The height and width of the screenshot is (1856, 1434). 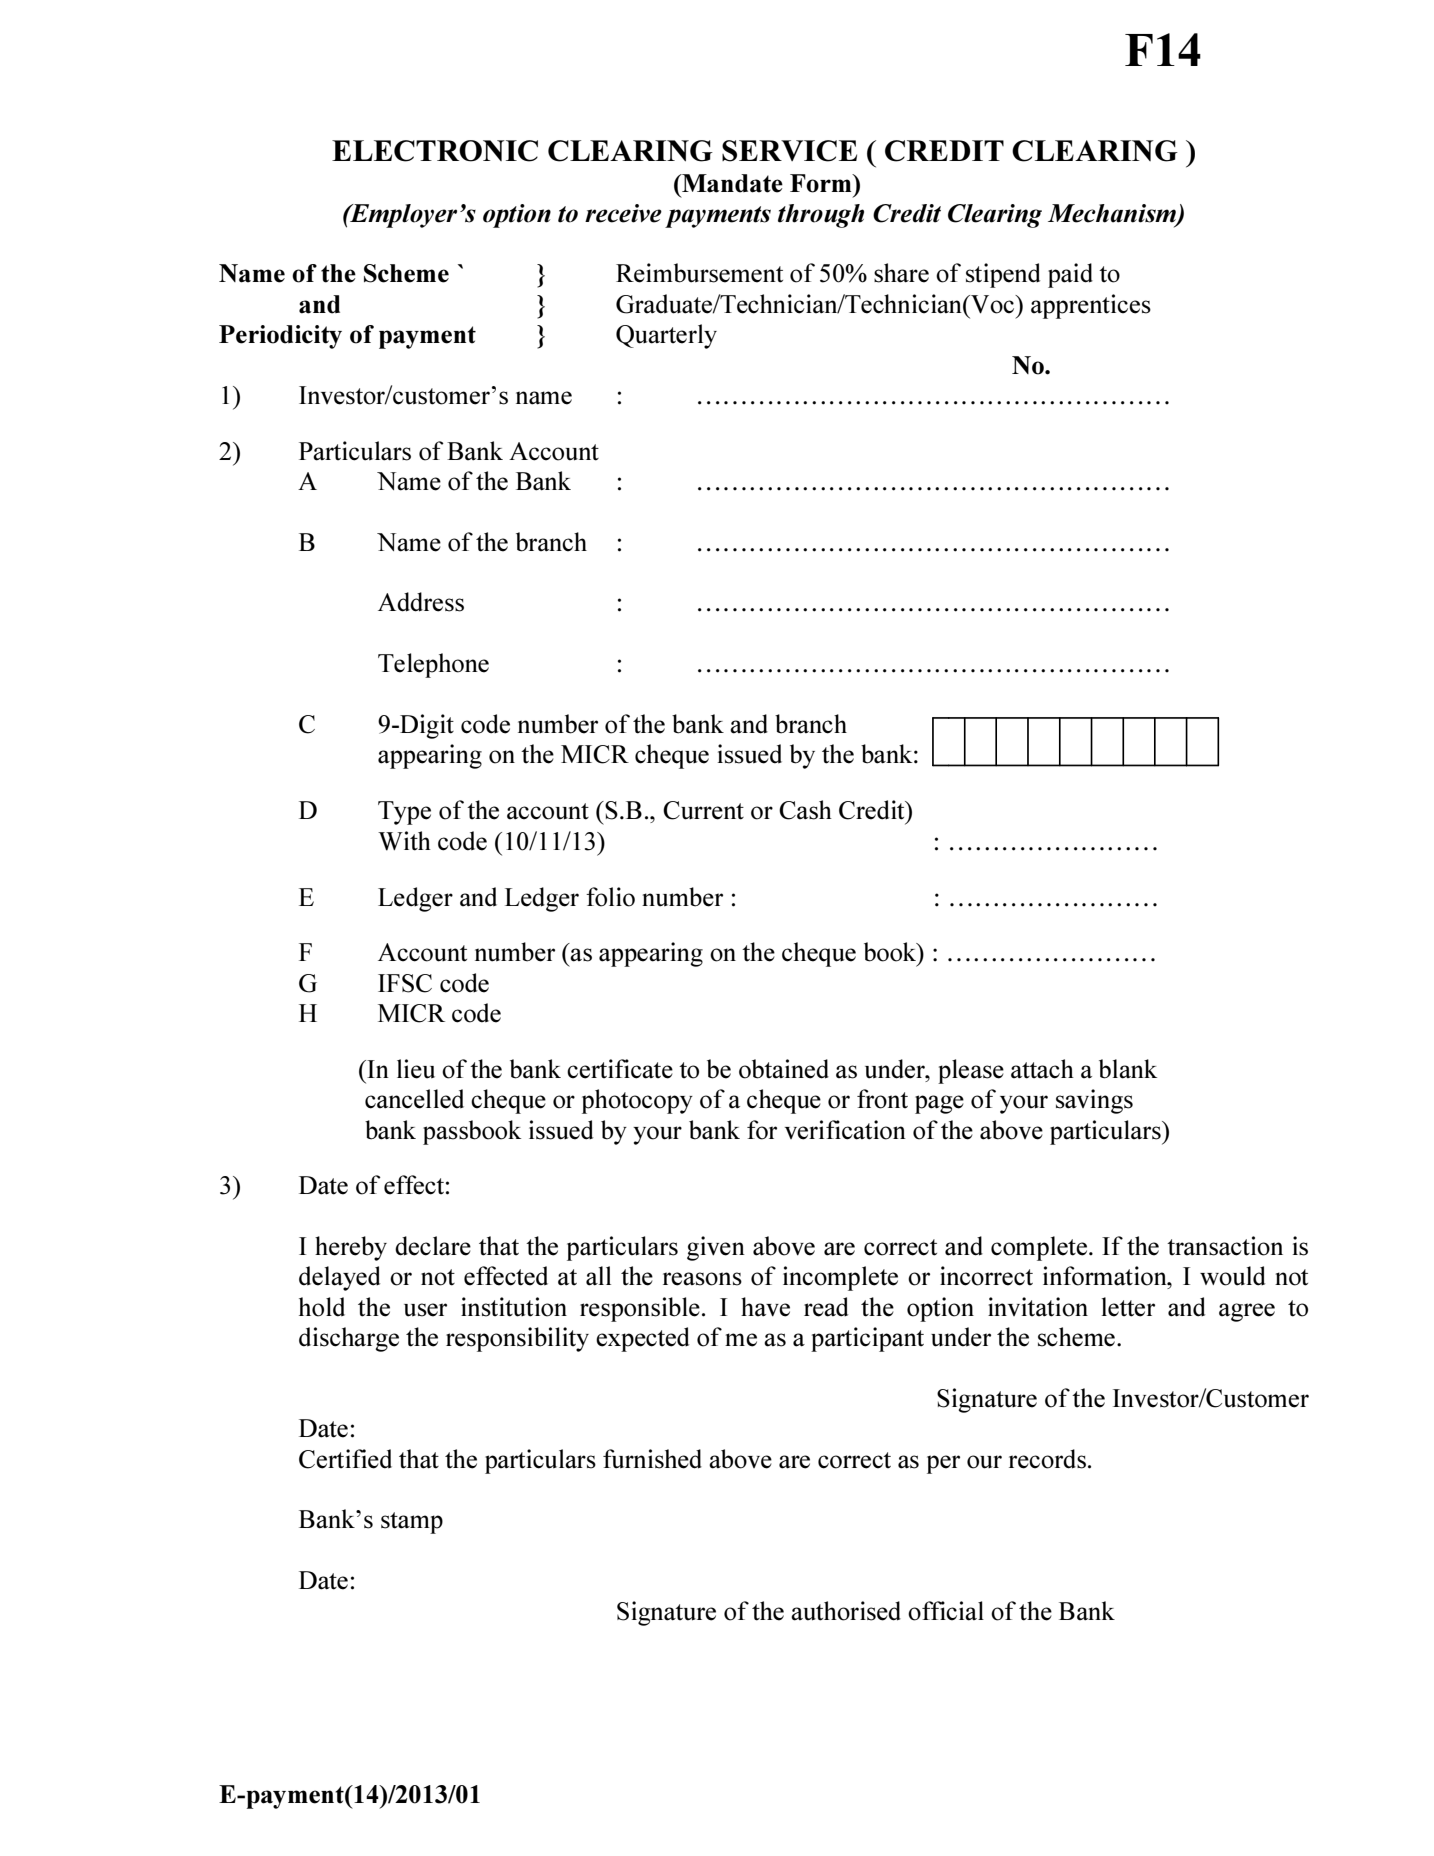 I want to click on Cash, so click(x=805, y=810).
